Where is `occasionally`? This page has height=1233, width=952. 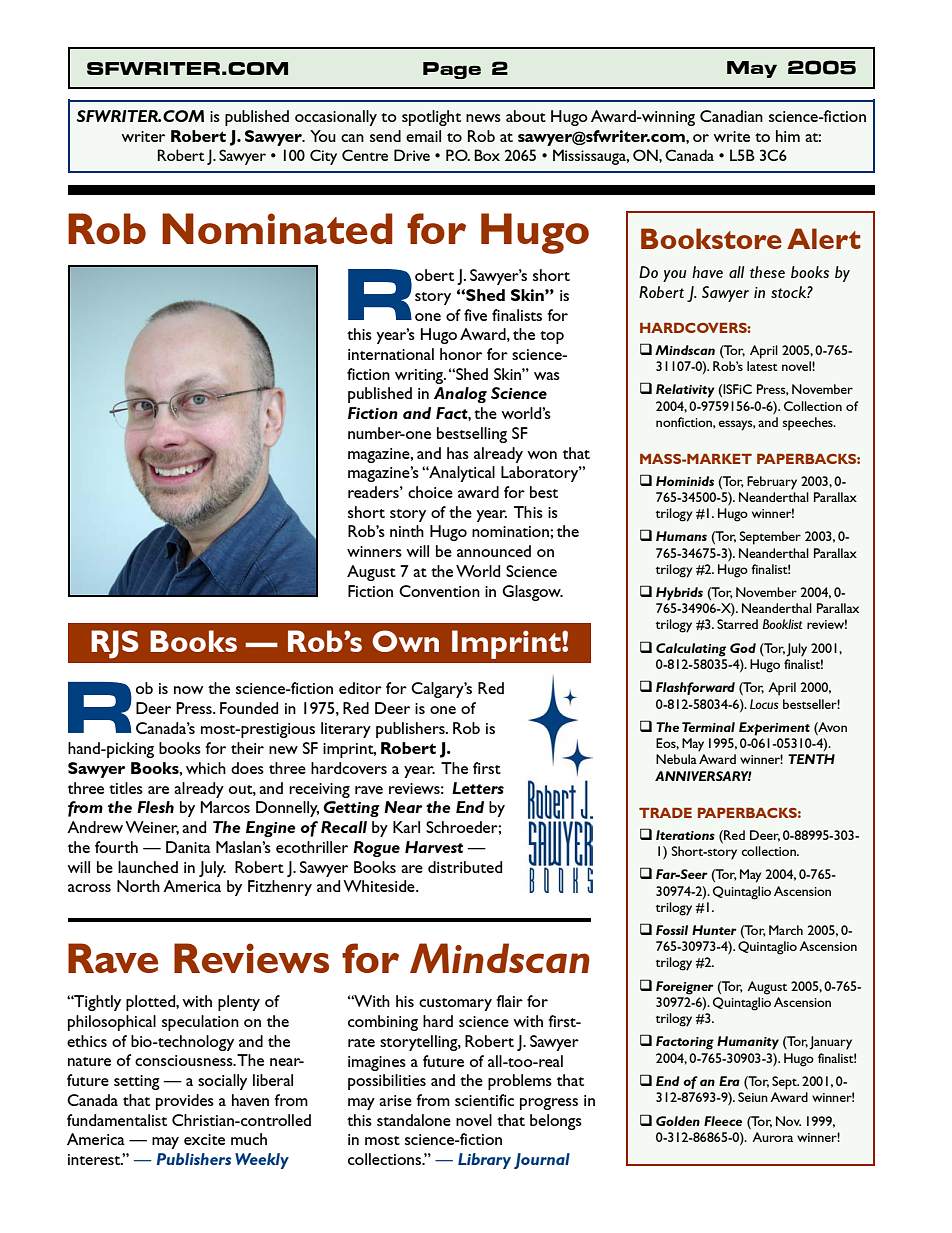 occasionally is located at coordinates (336, 118).
